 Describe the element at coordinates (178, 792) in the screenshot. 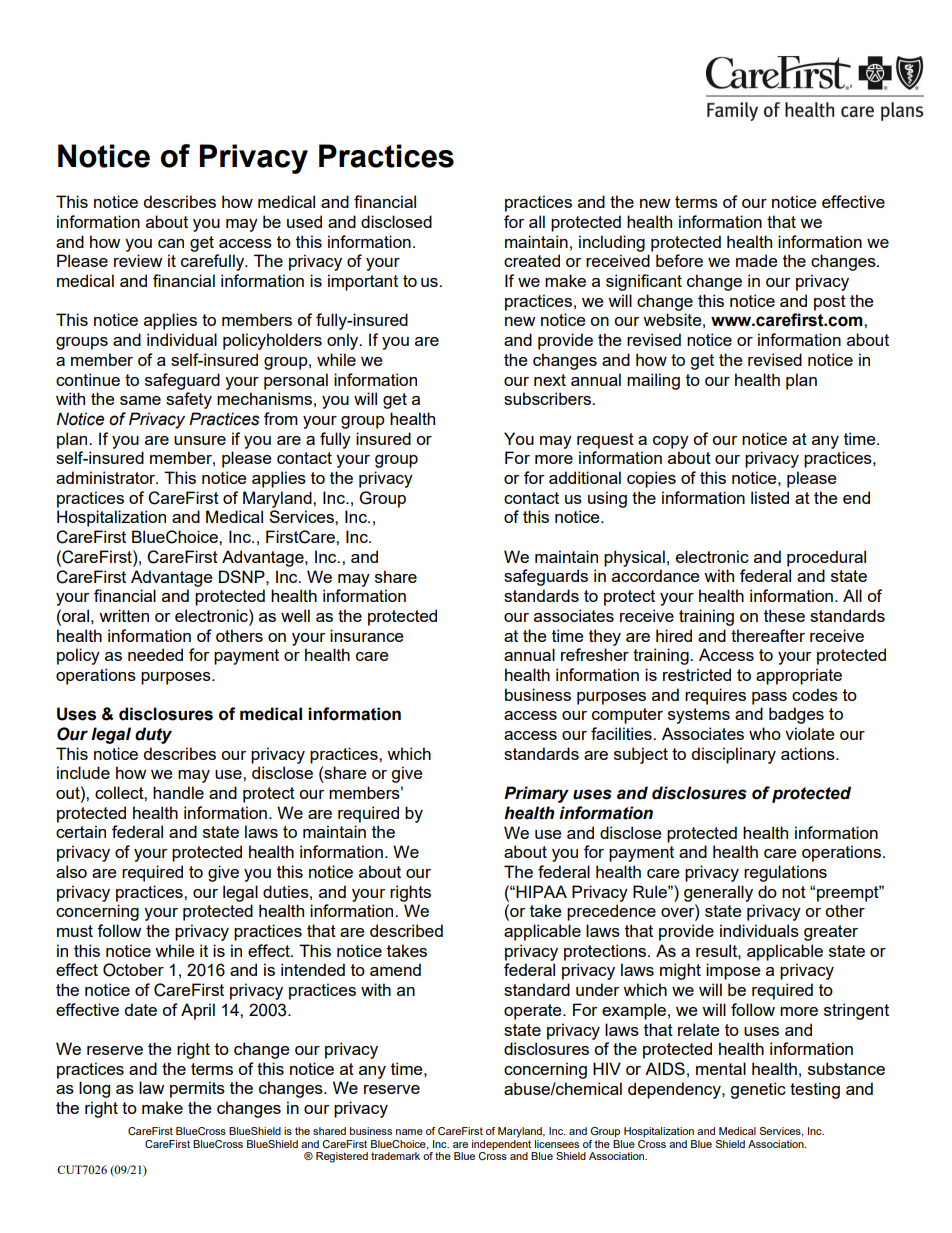

I see `handle` at that location.
